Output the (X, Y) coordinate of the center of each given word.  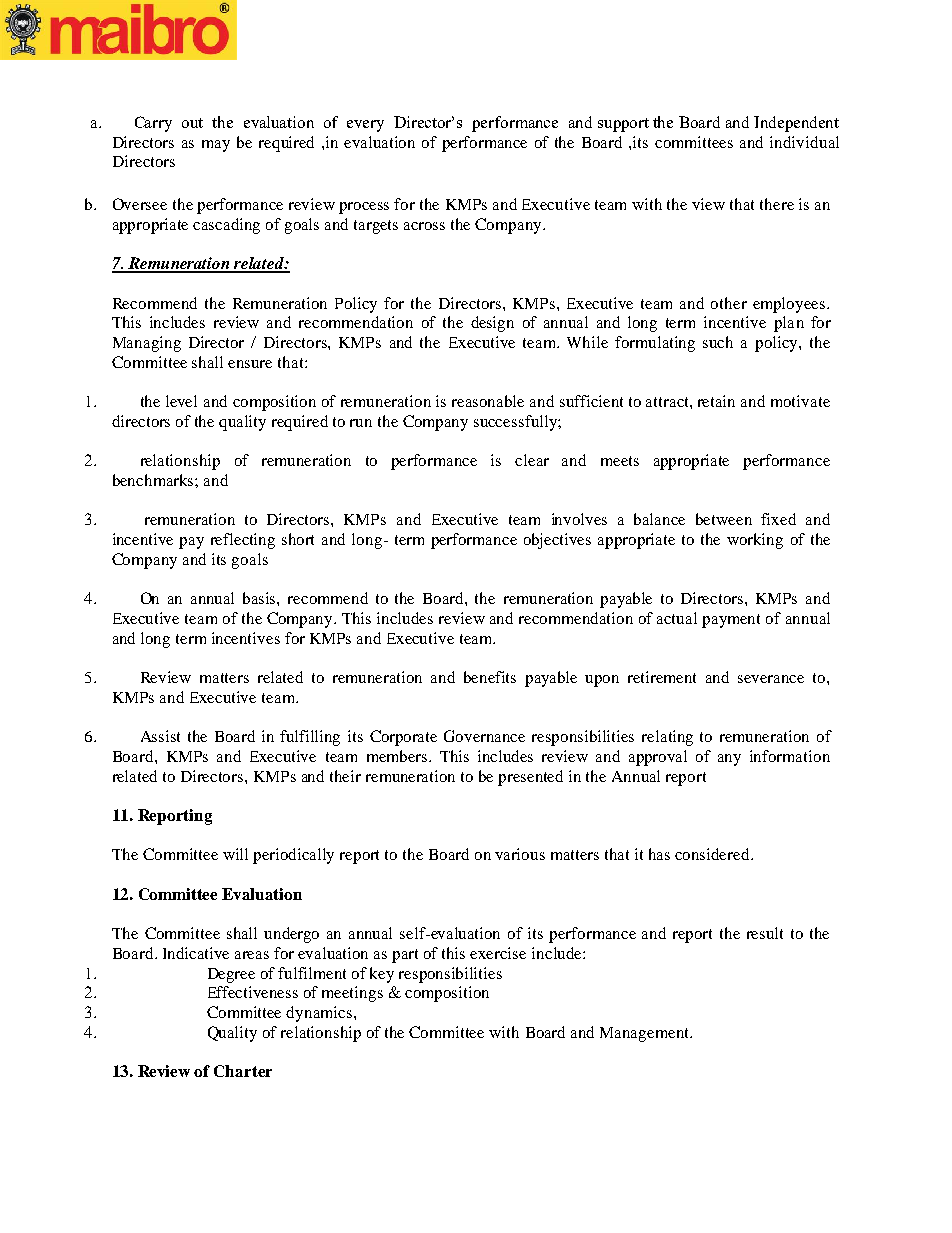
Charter (243, 1071)
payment (731, 621)
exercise (498, 953)
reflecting (243, 541)
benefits (490, 677)
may (216, 146)
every (365, 126)
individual (804, 142)
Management (645, 1034)
